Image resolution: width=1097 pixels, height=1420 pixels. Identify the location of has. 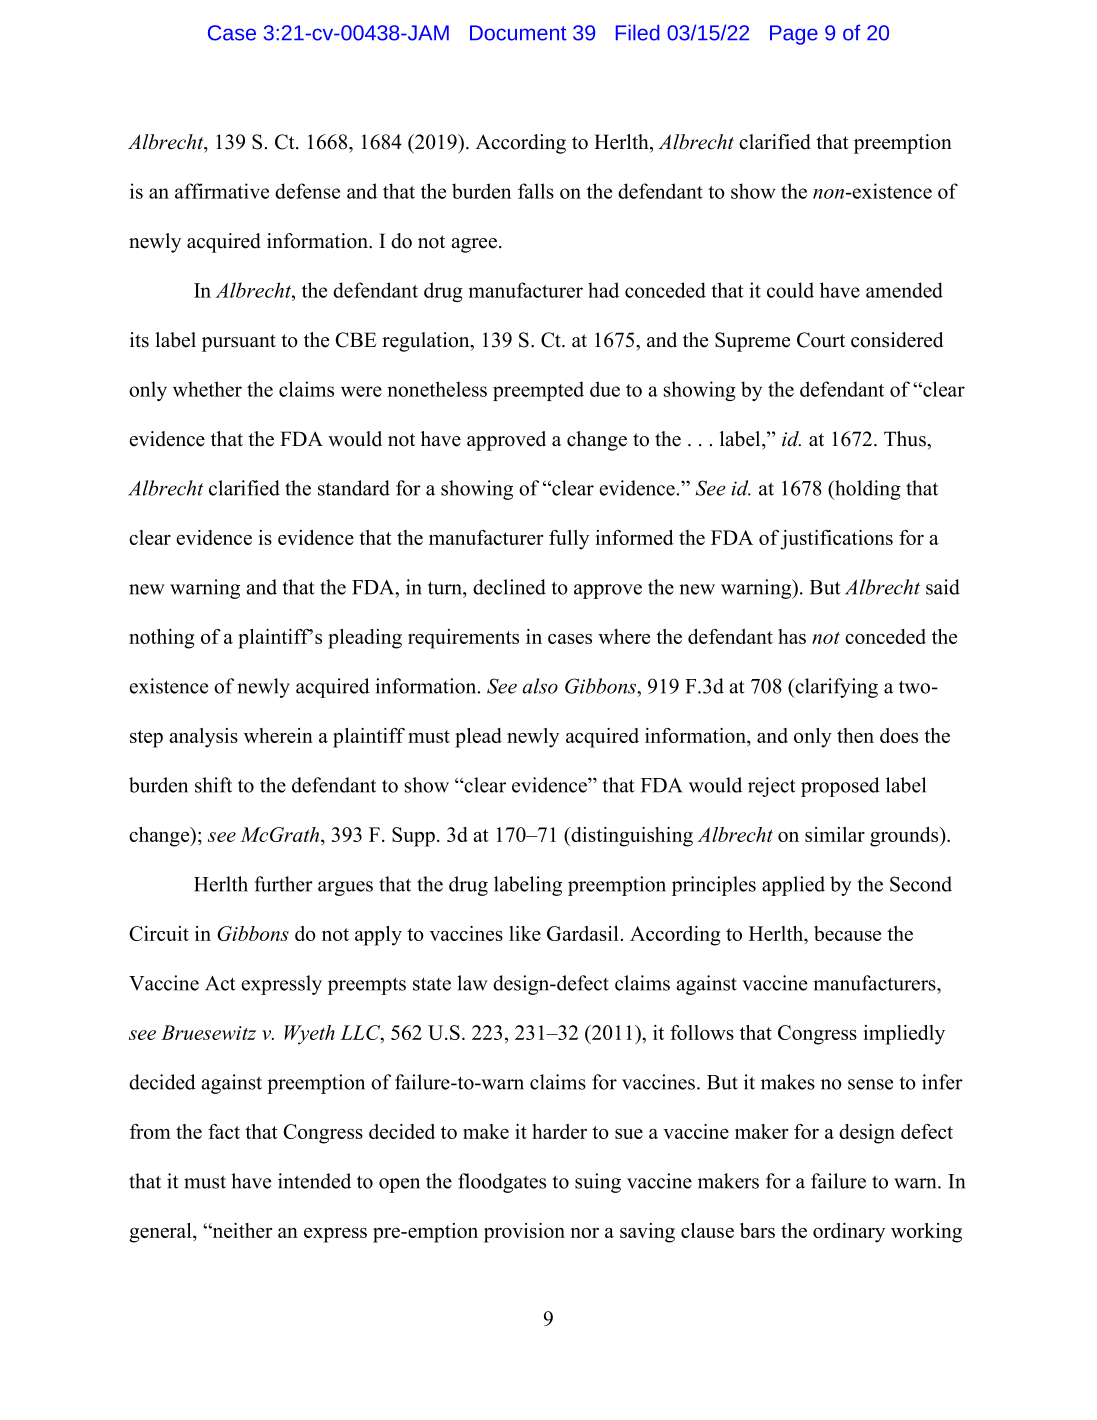
(792, 636).
